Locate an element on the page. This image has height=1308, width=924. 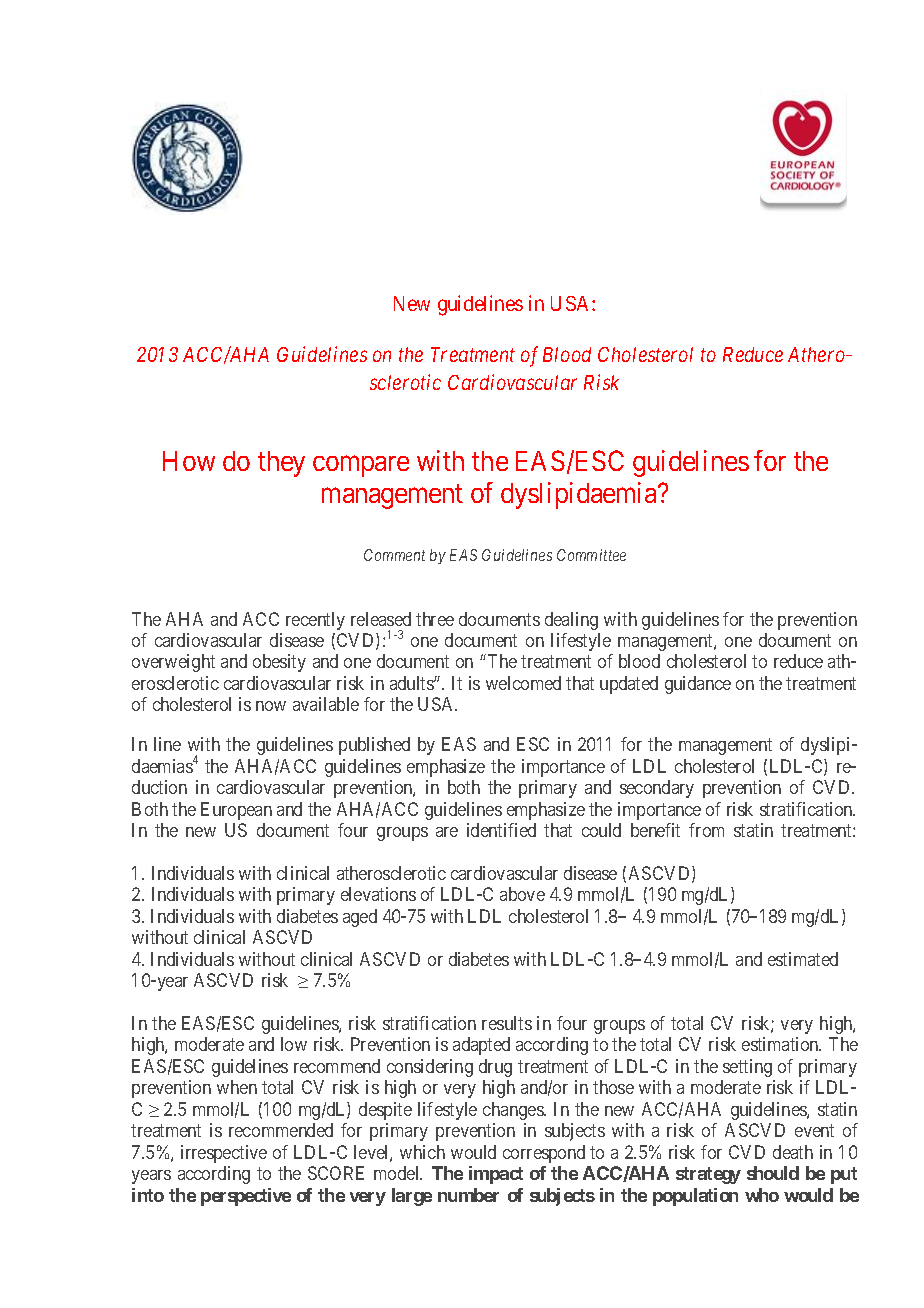
should is located at coordinates (773, 1173).
